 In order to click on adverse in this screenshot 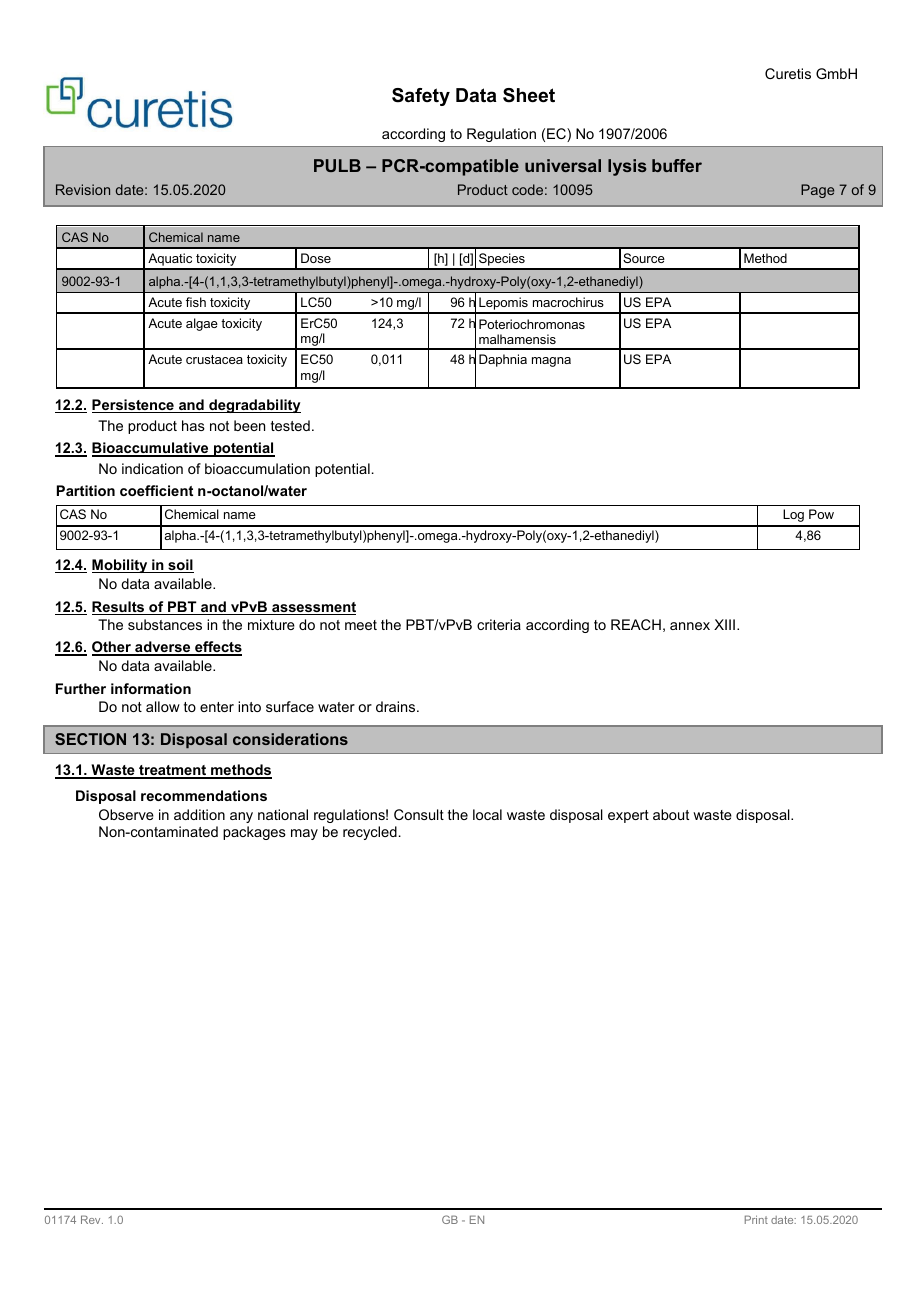, I will do `click(163, 648)`.
